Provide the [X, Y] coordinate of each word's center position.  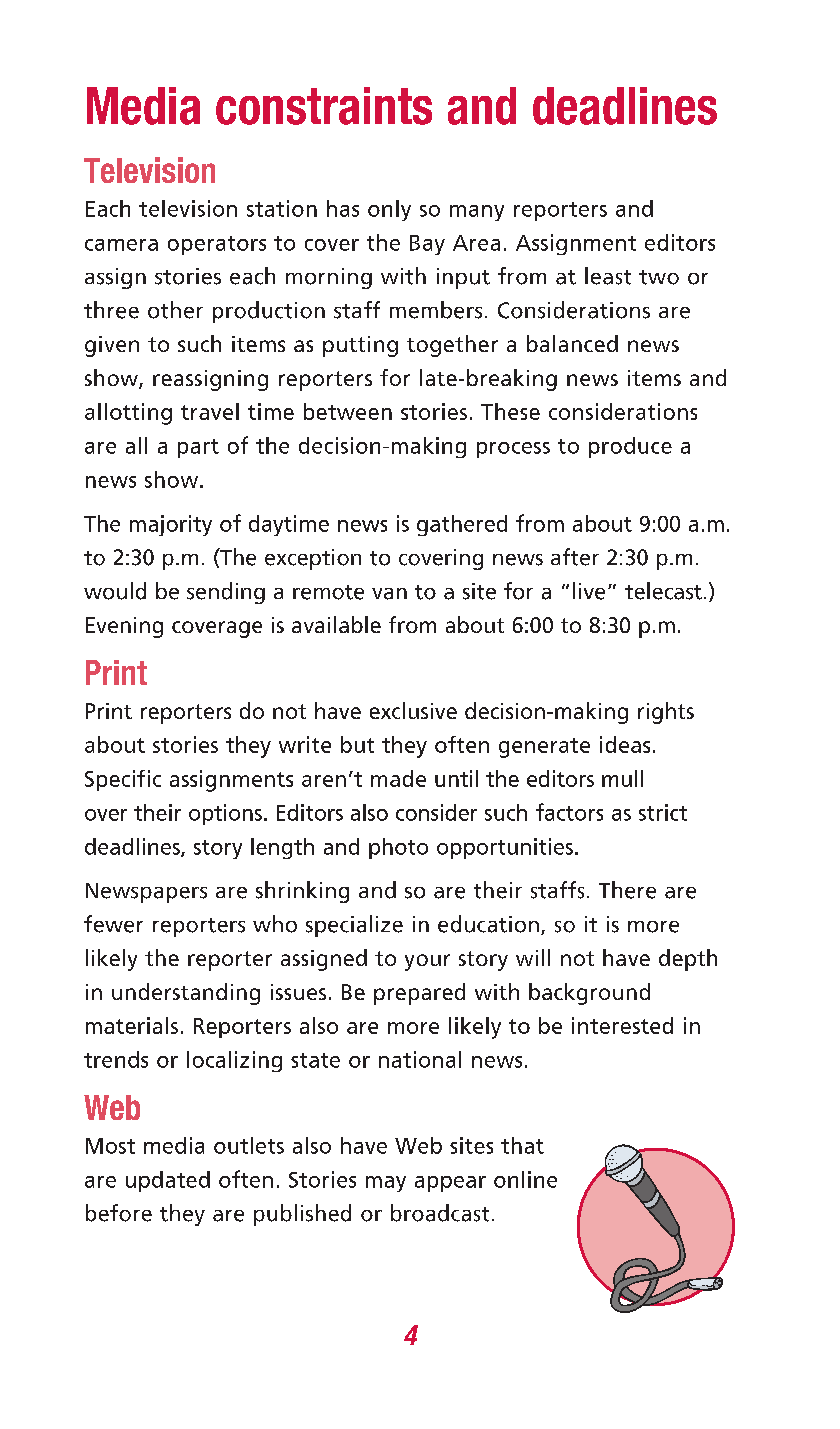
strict [663, 812]
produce [630, 447]
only [389, 210]
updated [168, 1181]
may [386, 1184]
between [348, 411]
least [608, 276]
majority [171, 525]
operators [217, 245]
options [225, 814]
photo [398, 848]
